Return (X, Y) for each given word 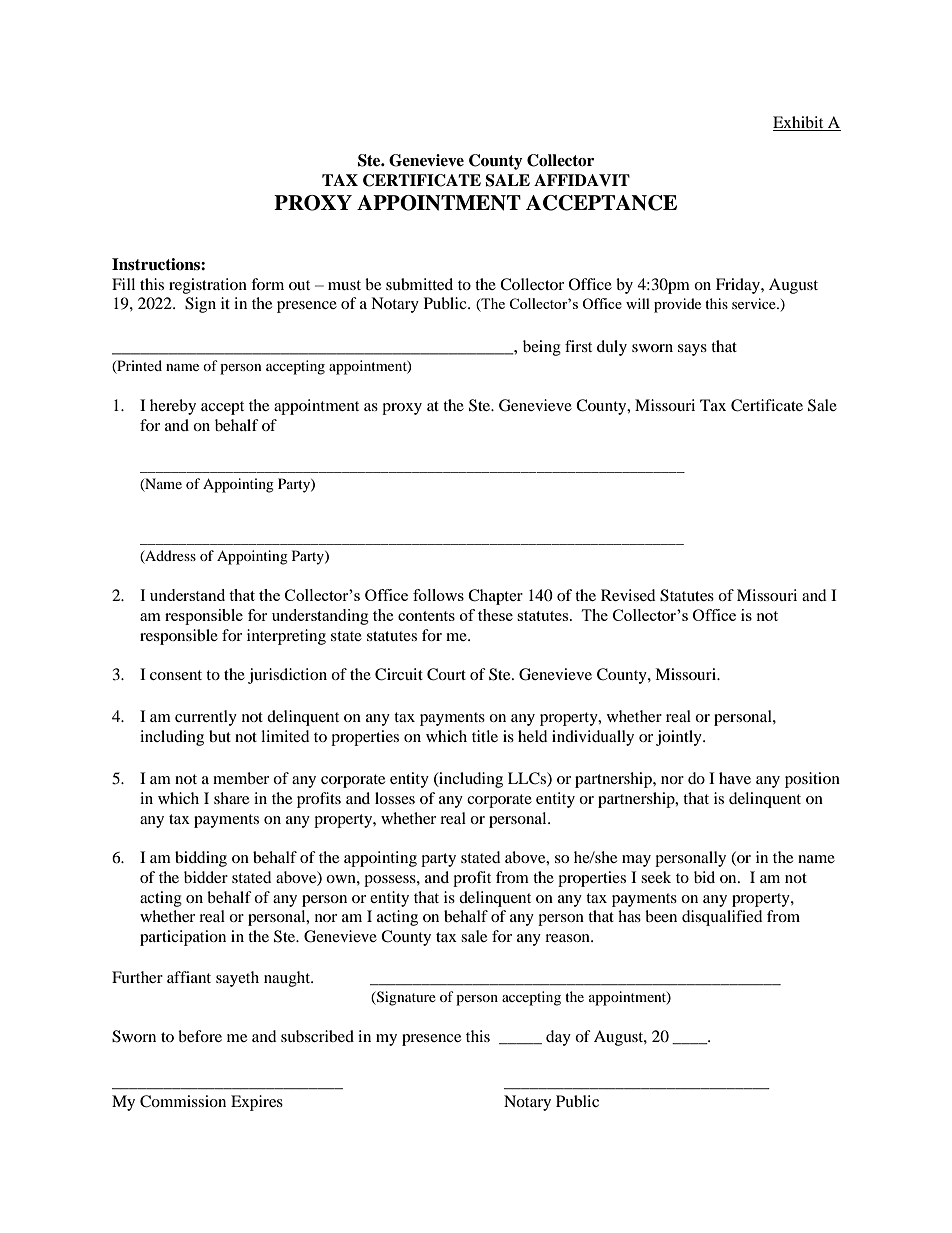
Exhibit (799, 123)
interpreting (286, 637)
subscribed (317, 1036)
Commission (183, 1101)
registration (208, 286)
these (495, 615)
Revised (628, 595)
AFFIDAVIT (582, 180)
